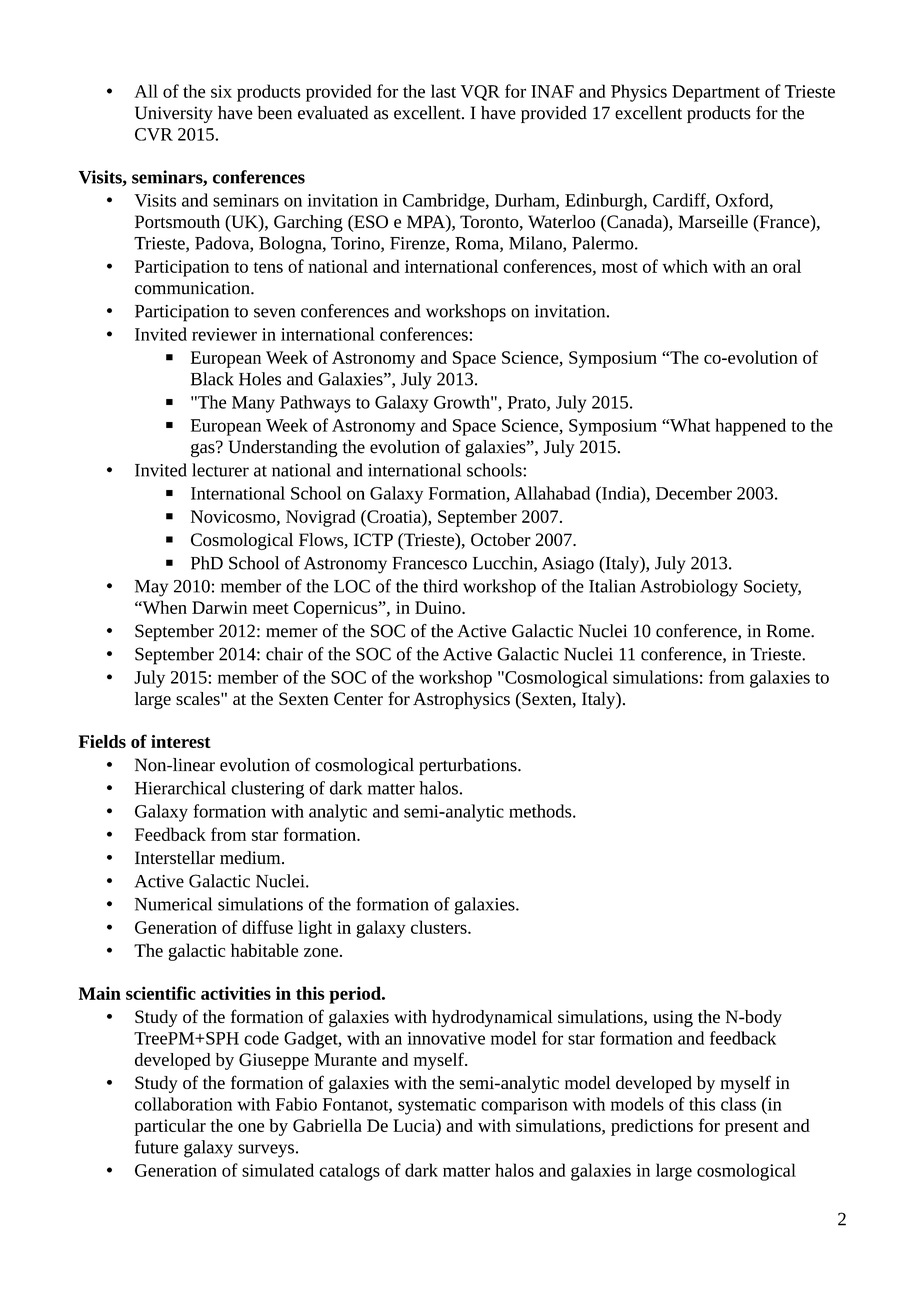 Image resolution: width=924 pixels, height=1308 pixels. I want to click on University, so click(174, 114).
